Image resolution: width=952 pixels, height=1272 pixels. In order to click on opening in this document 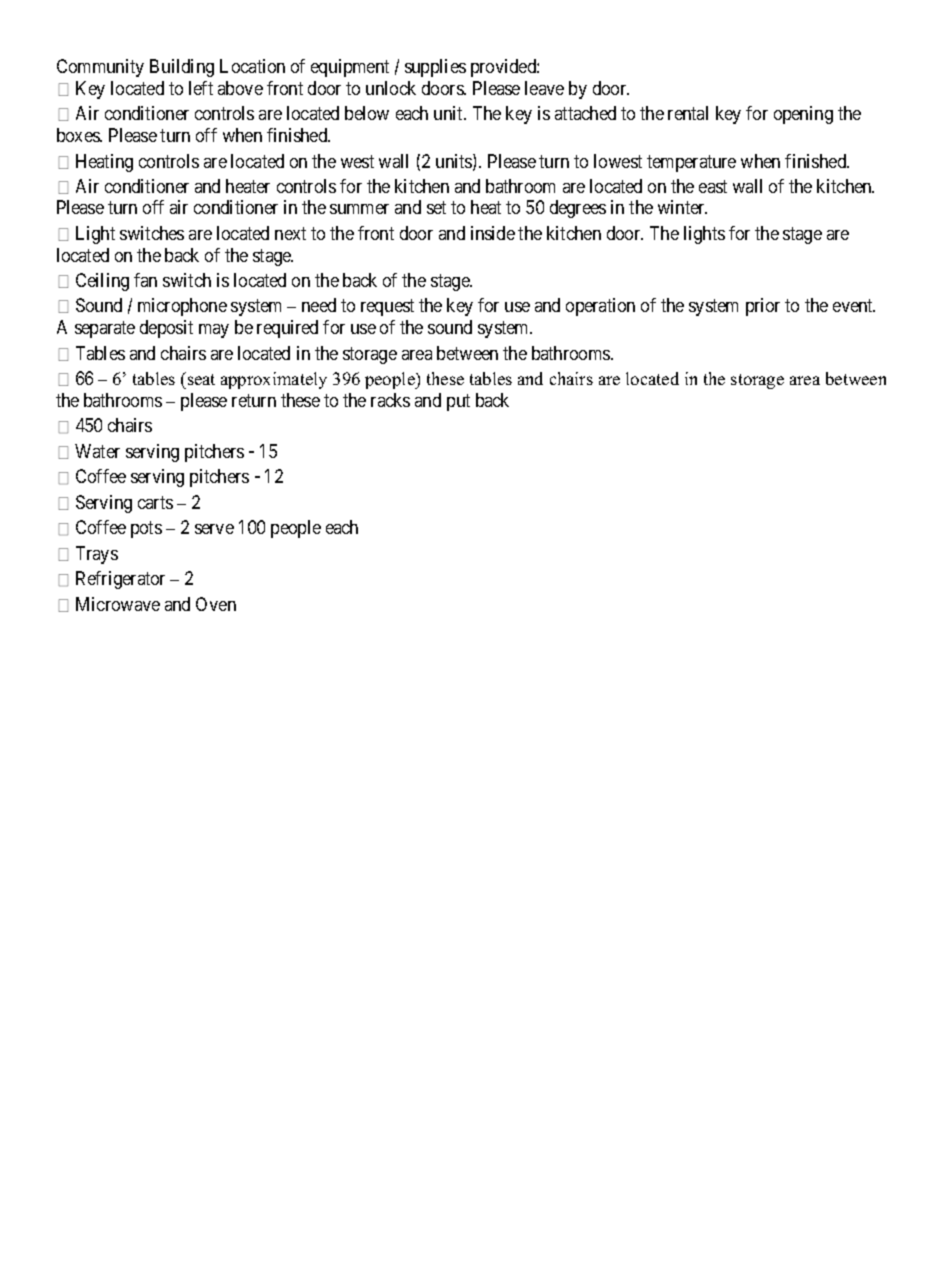, I will do `click(803, 115)`.
